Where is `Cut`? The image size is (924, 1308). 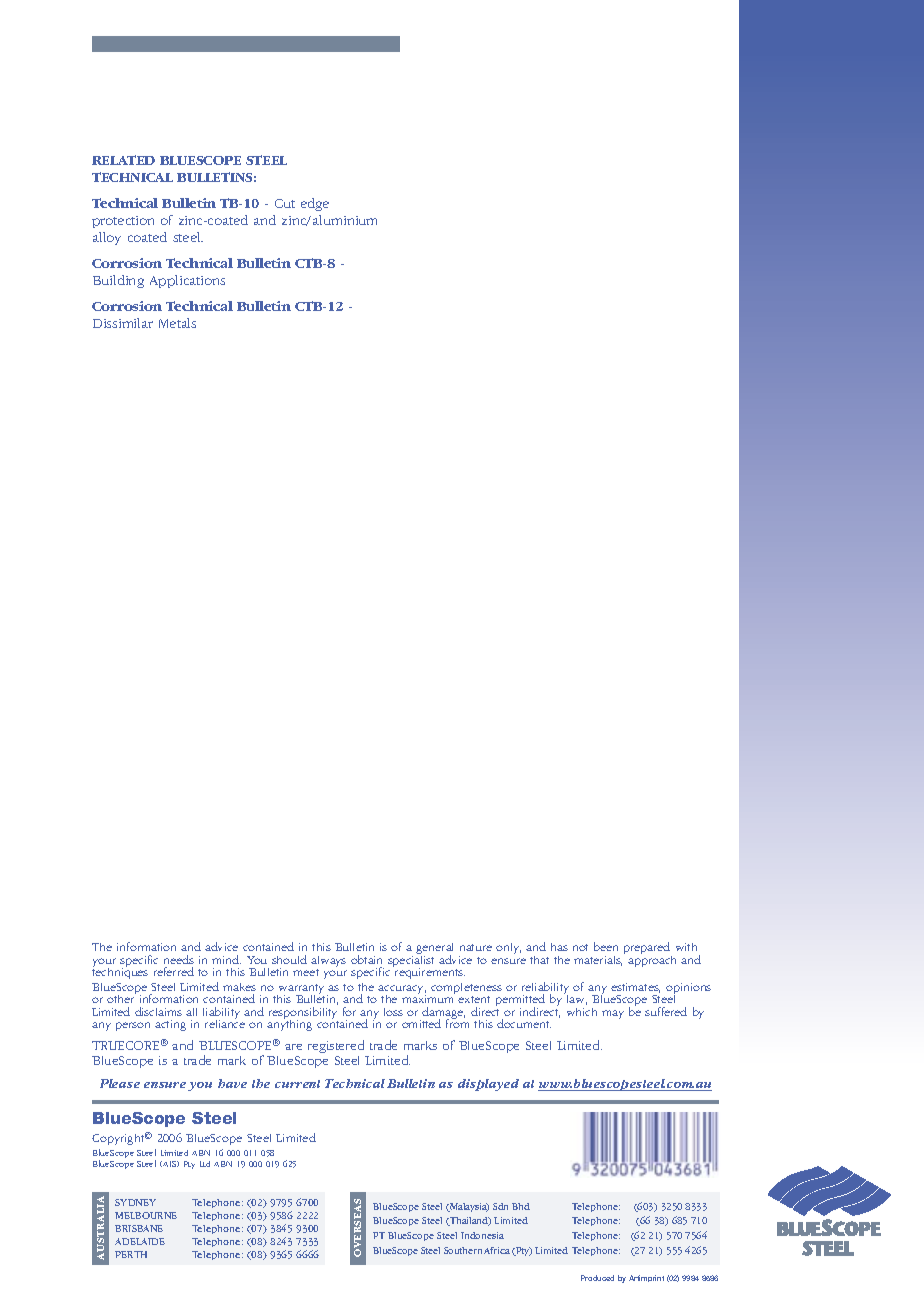 Cut is located at coordinates (285, 203).
